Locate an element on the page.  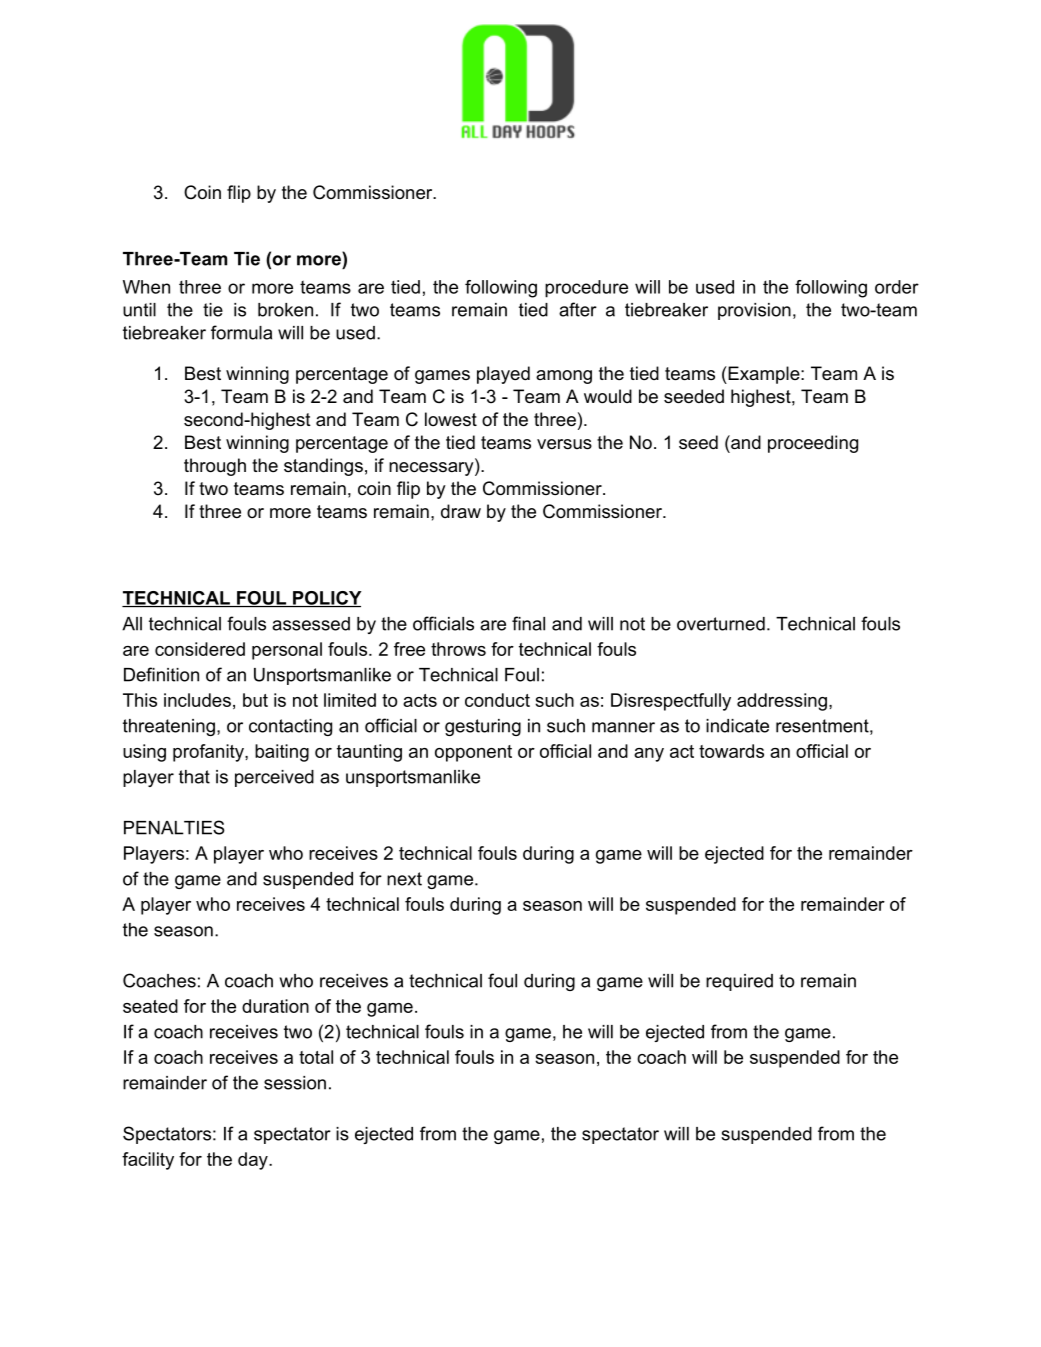
formula is located at coordinates (241, 332).
